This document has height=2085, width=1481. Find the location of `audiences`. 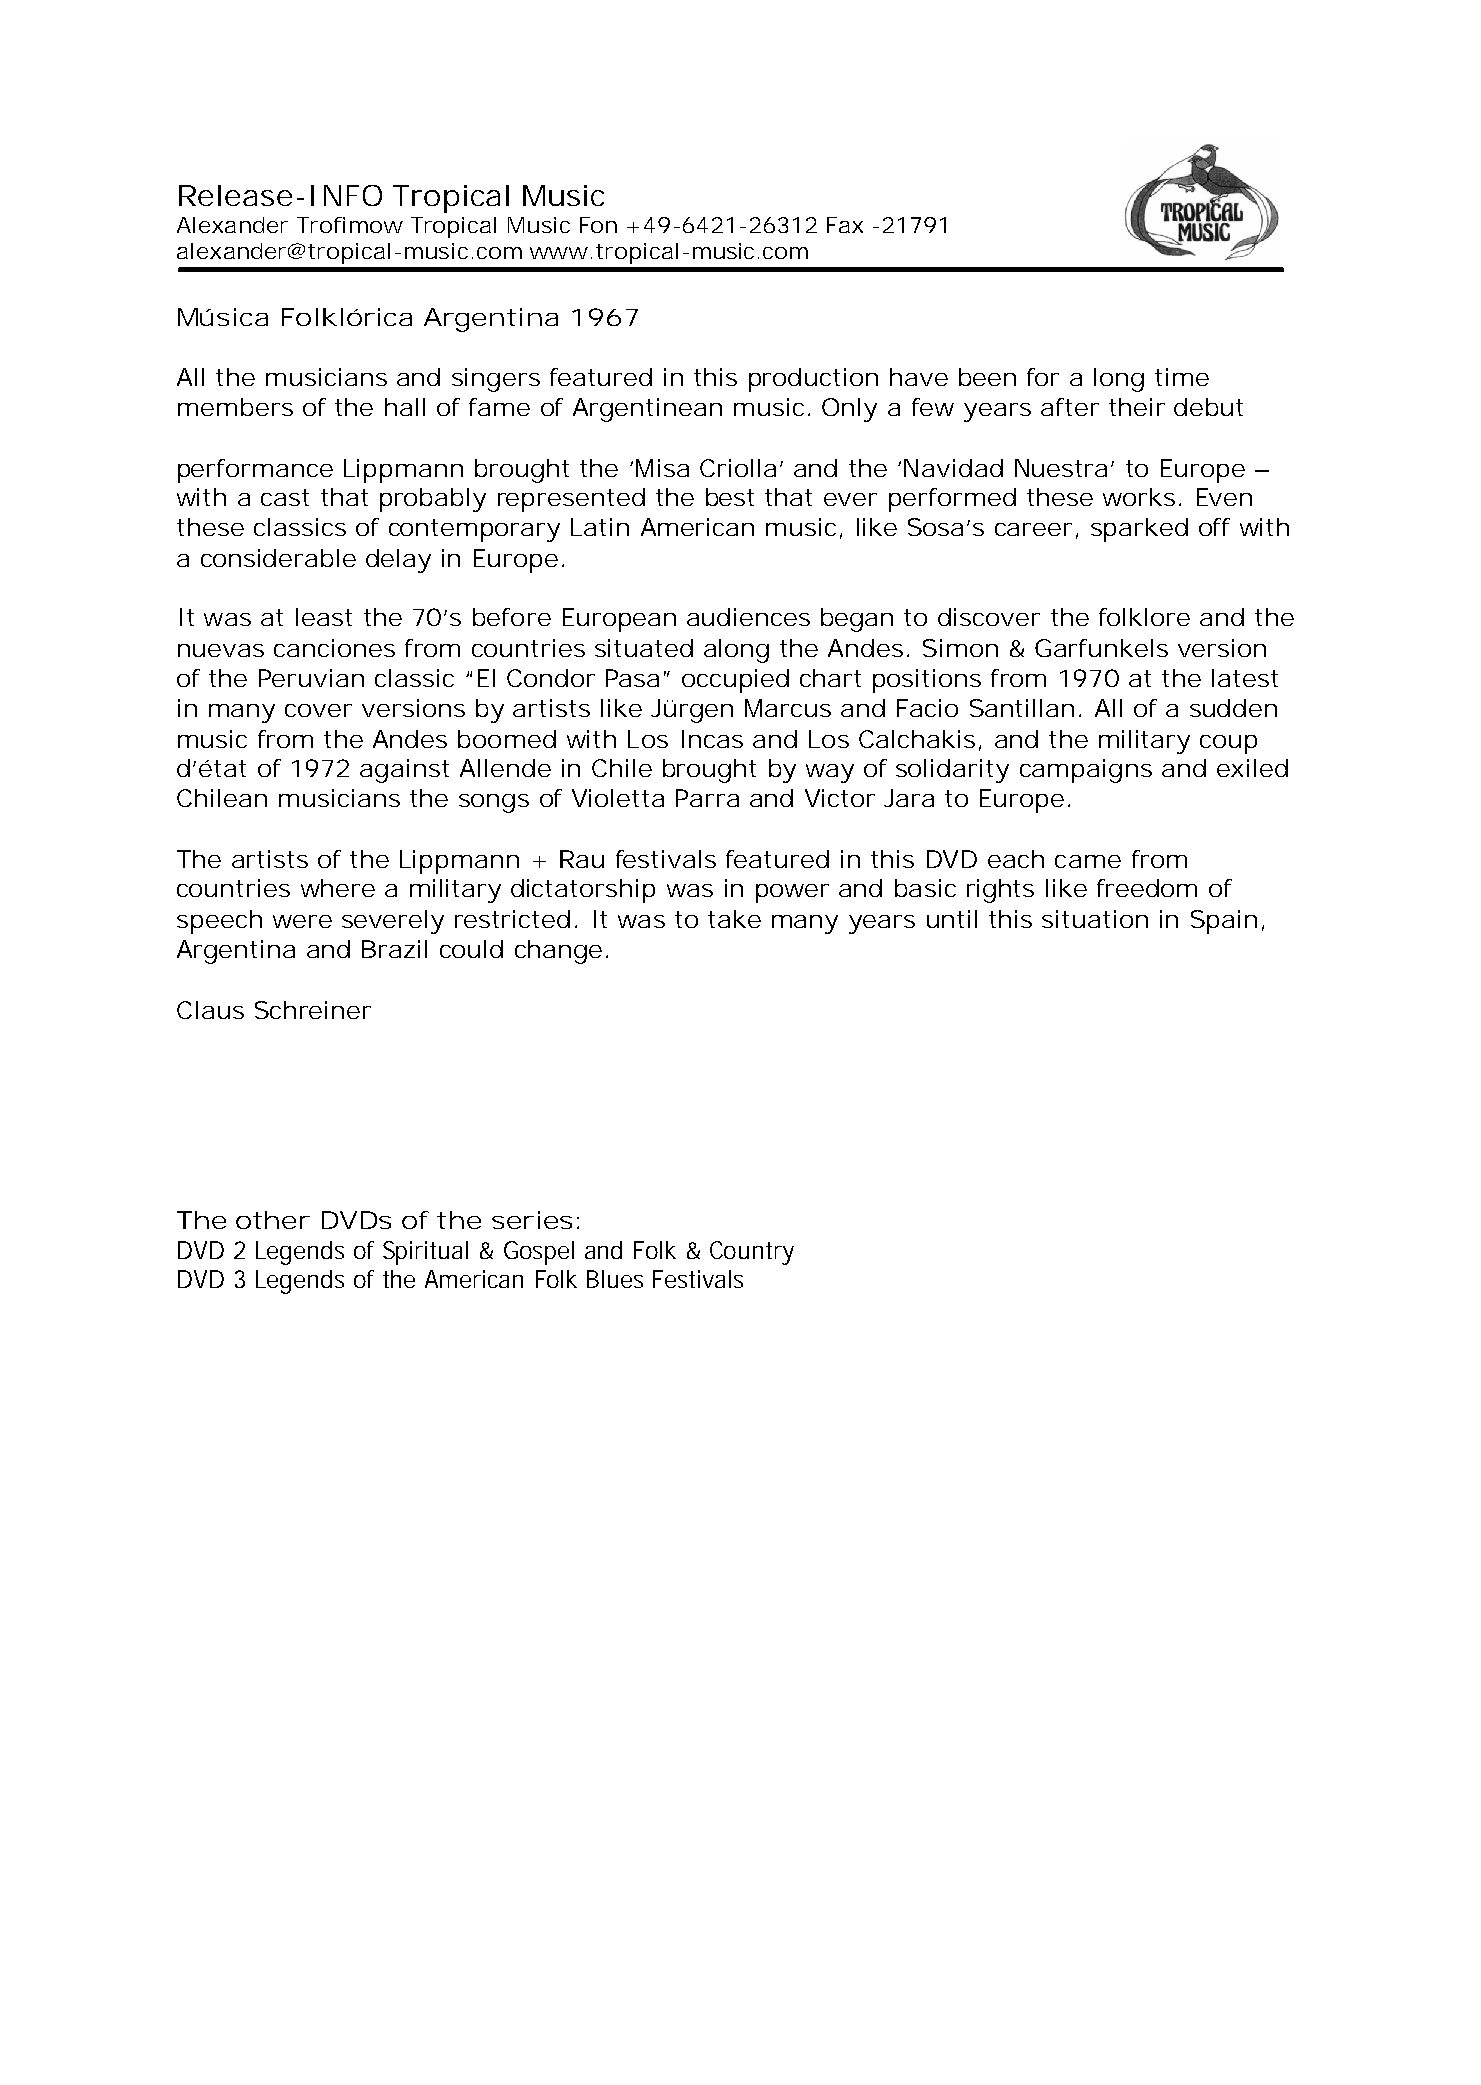

audiences is located at coordinates (748, 617).
